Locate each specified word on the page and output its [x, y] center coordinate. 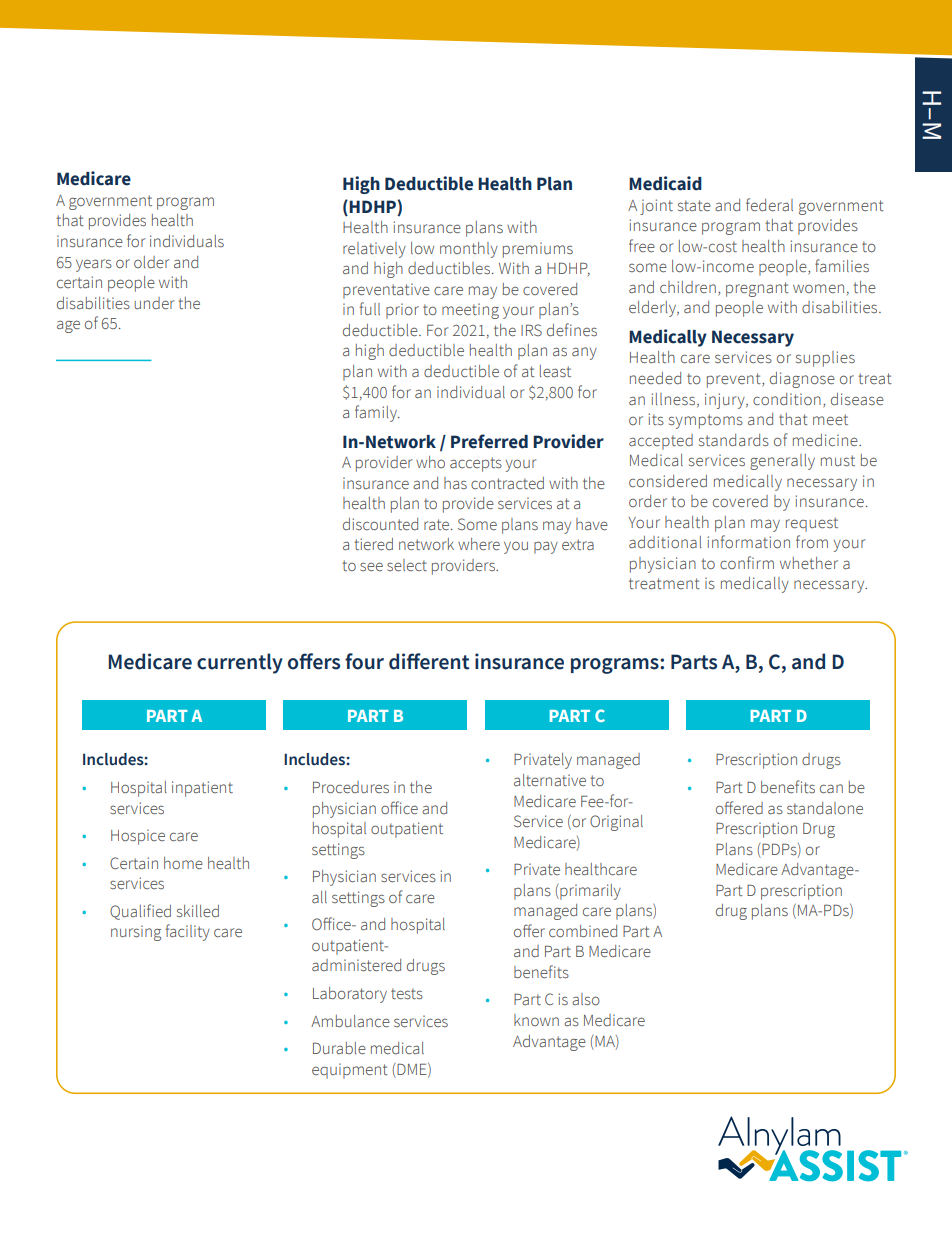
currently [240, 663]
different [429, 661]
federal [769, 204]
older [151, 262]
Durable [339, 1048]
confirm [747, 562]
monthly [469, 250]
